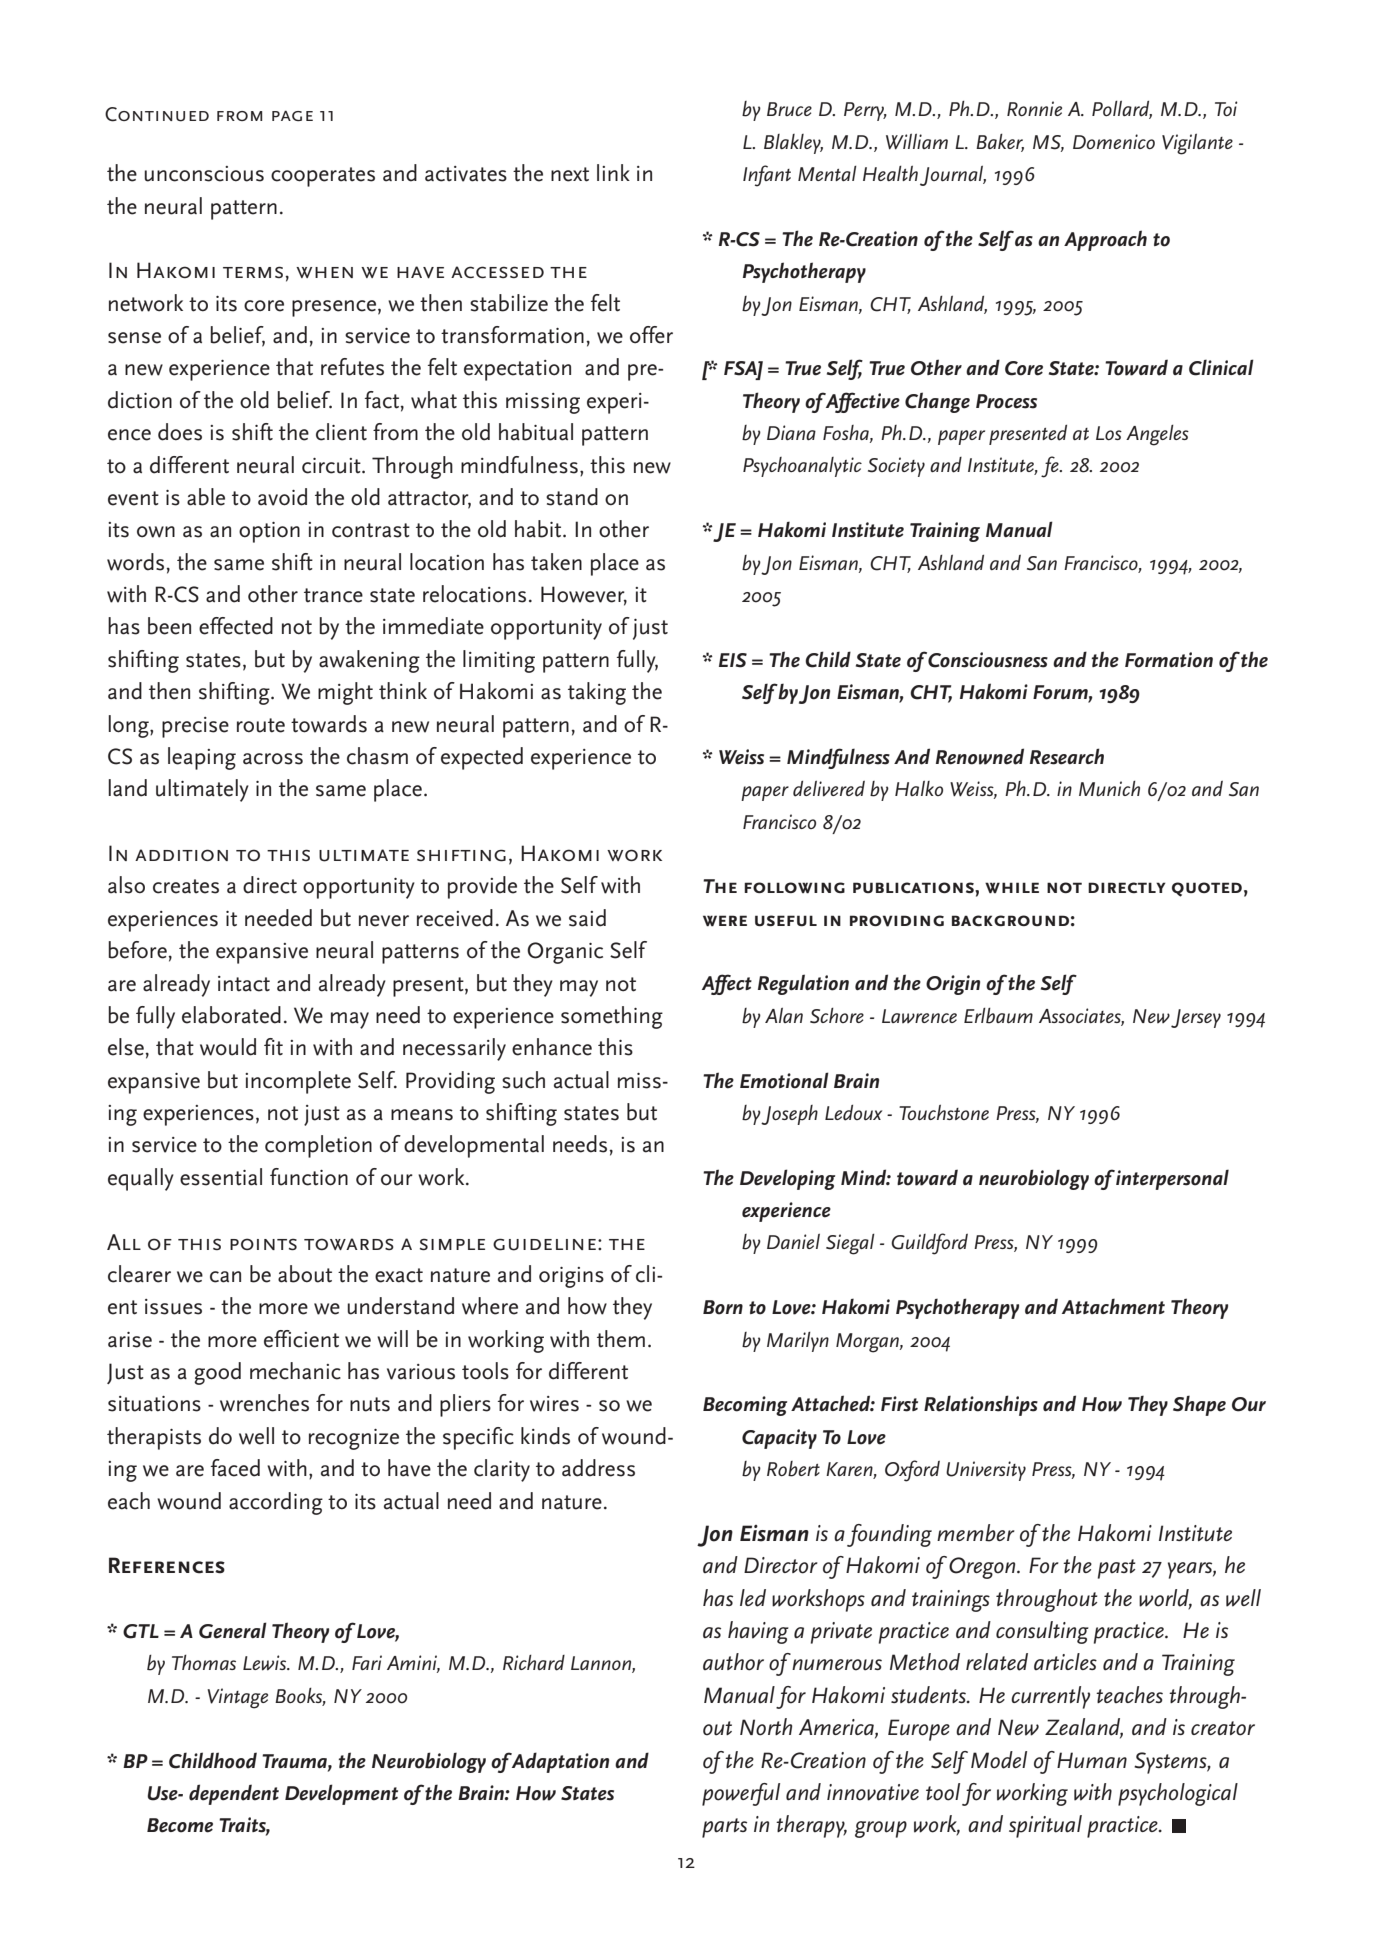 This screenshot has height=1947, width=1377. I want to click on Attachment, so click(1113, 1306).
